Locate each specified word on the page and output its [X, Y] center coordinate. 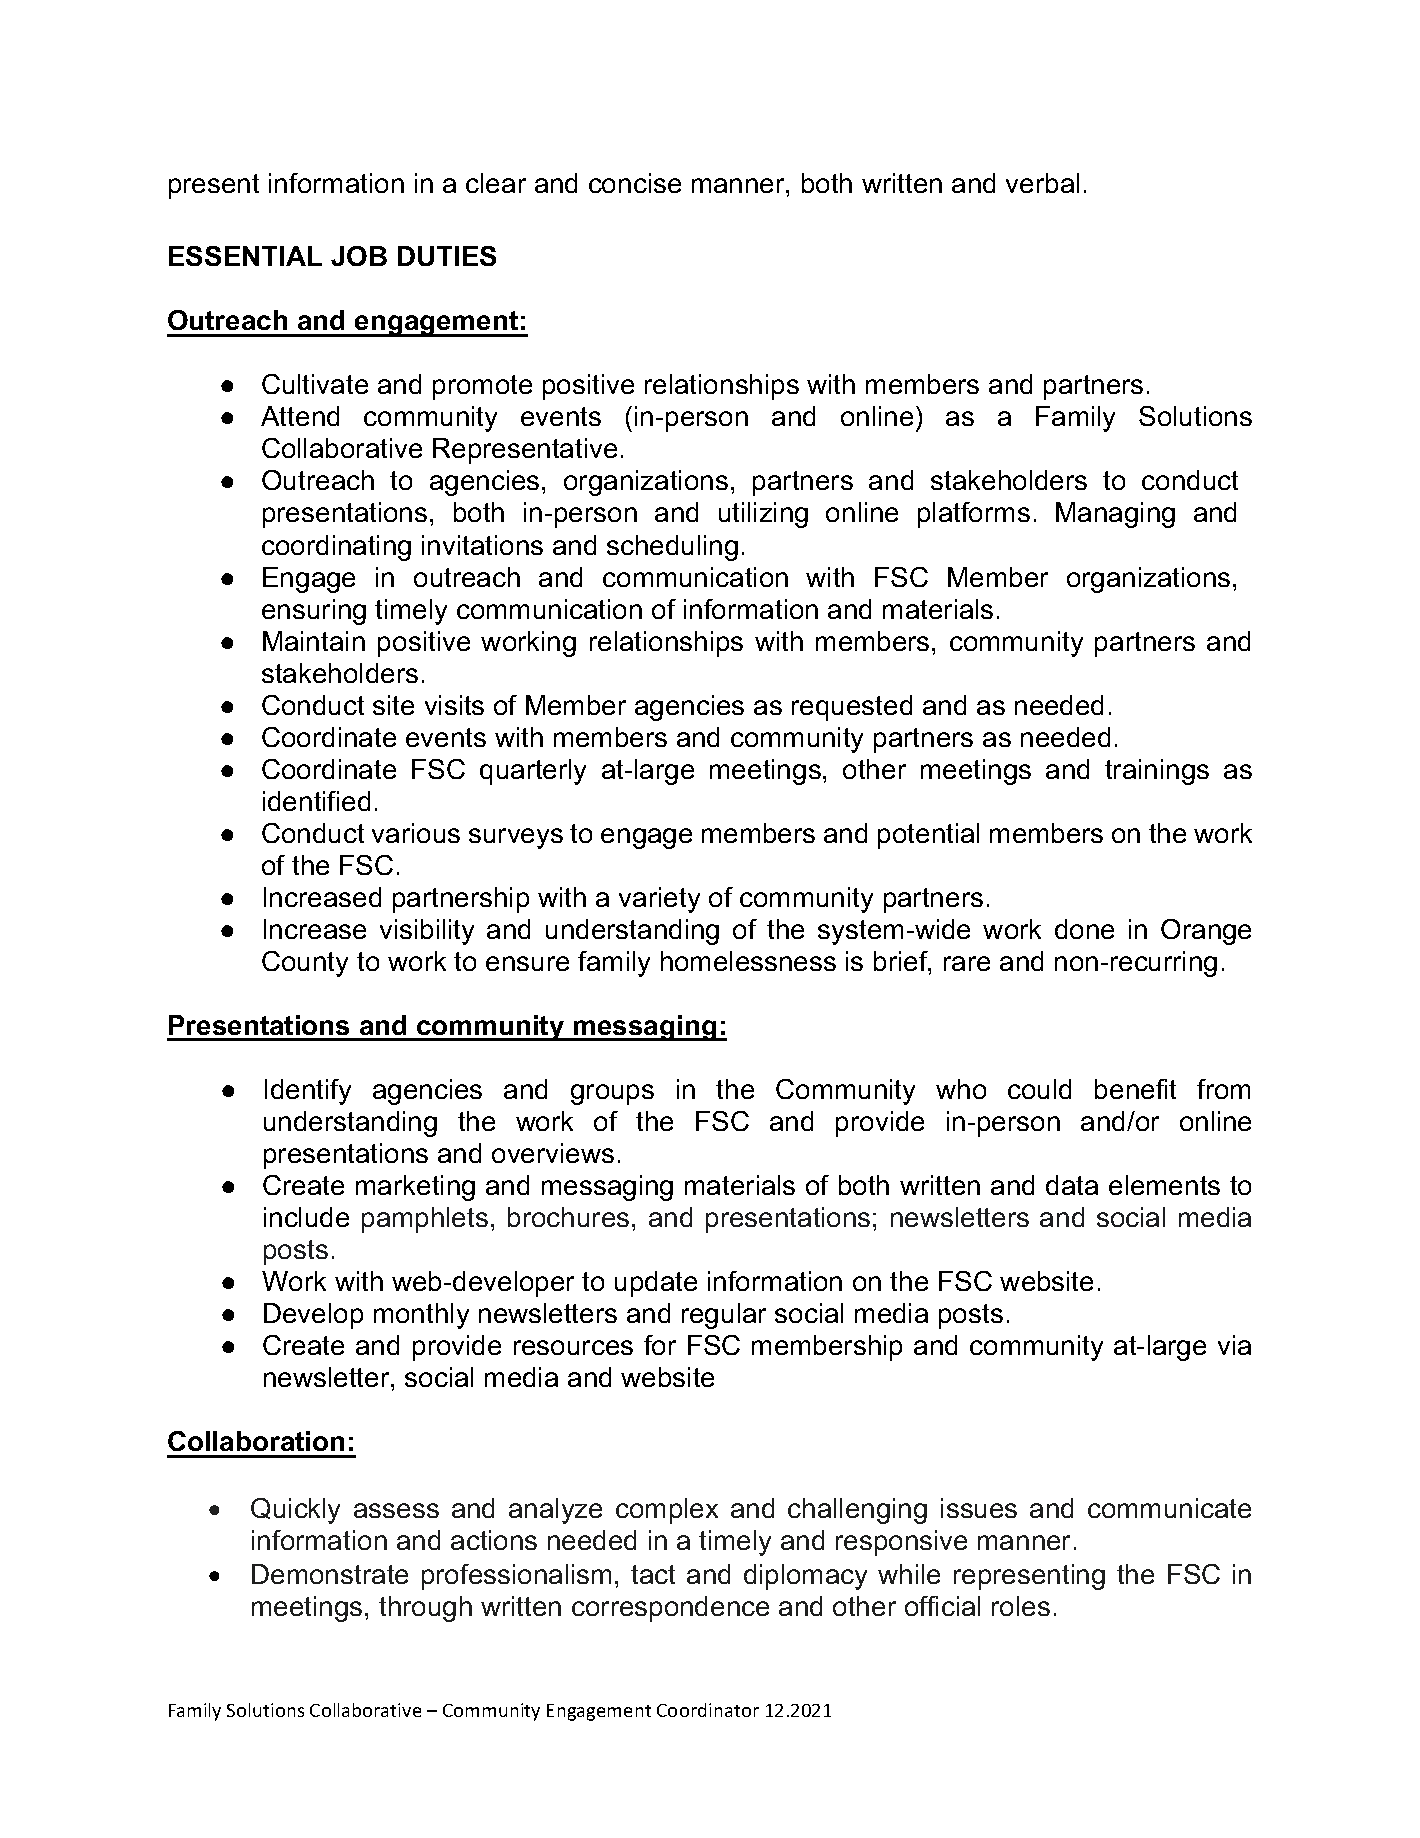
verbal [1042, 183]
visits [454, 705]
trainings [1157, 772]
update [656, 1284]
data [1072, 1185]
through [425, 1609]
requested [852, 708]
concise [635, 183]
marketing [415, 1188]
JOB [359, 256]
